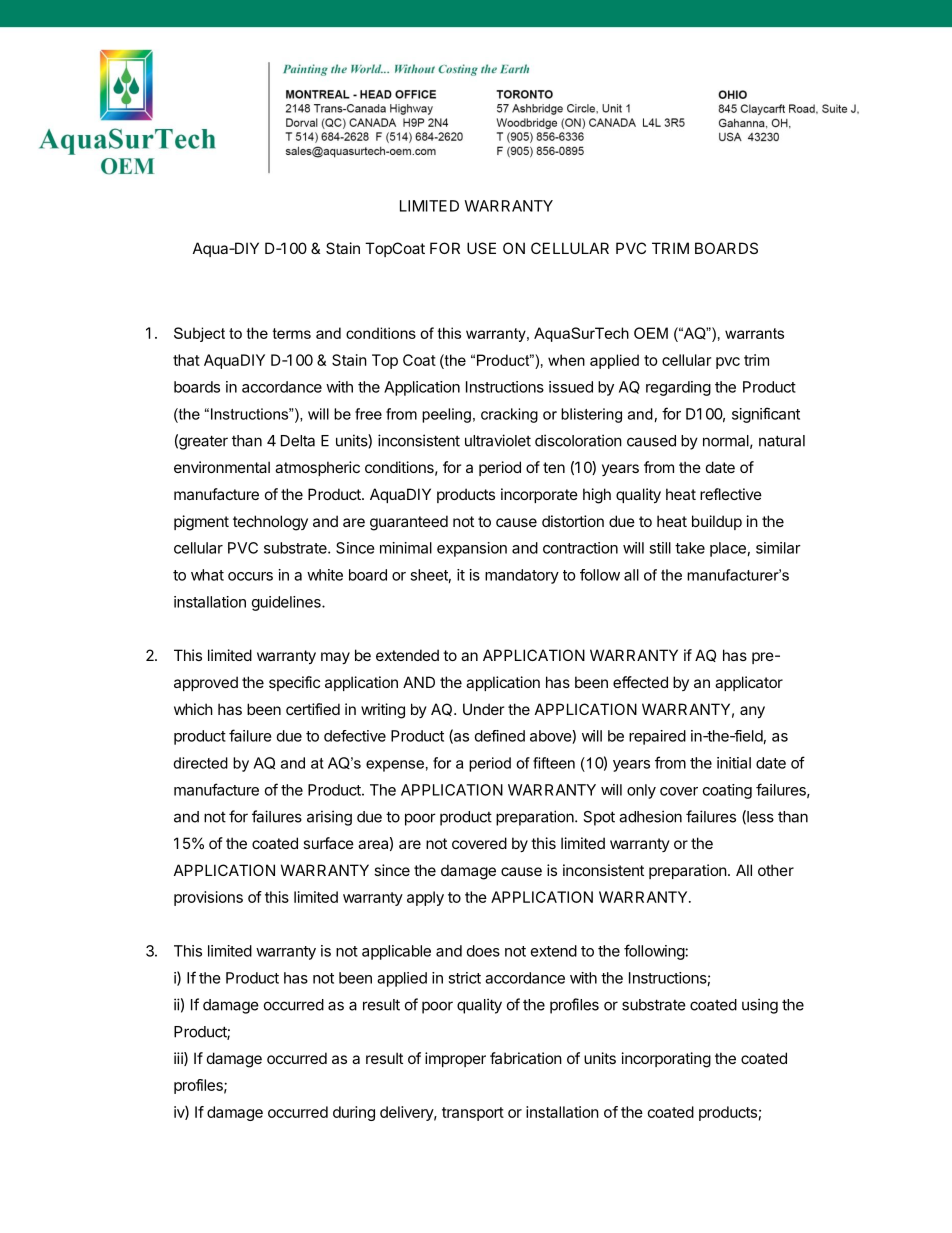 The height and width of the screenshot is (1233, 952). Describe the element at coordinates (425, 898) in the screenshot. I see `apply` at that location.
